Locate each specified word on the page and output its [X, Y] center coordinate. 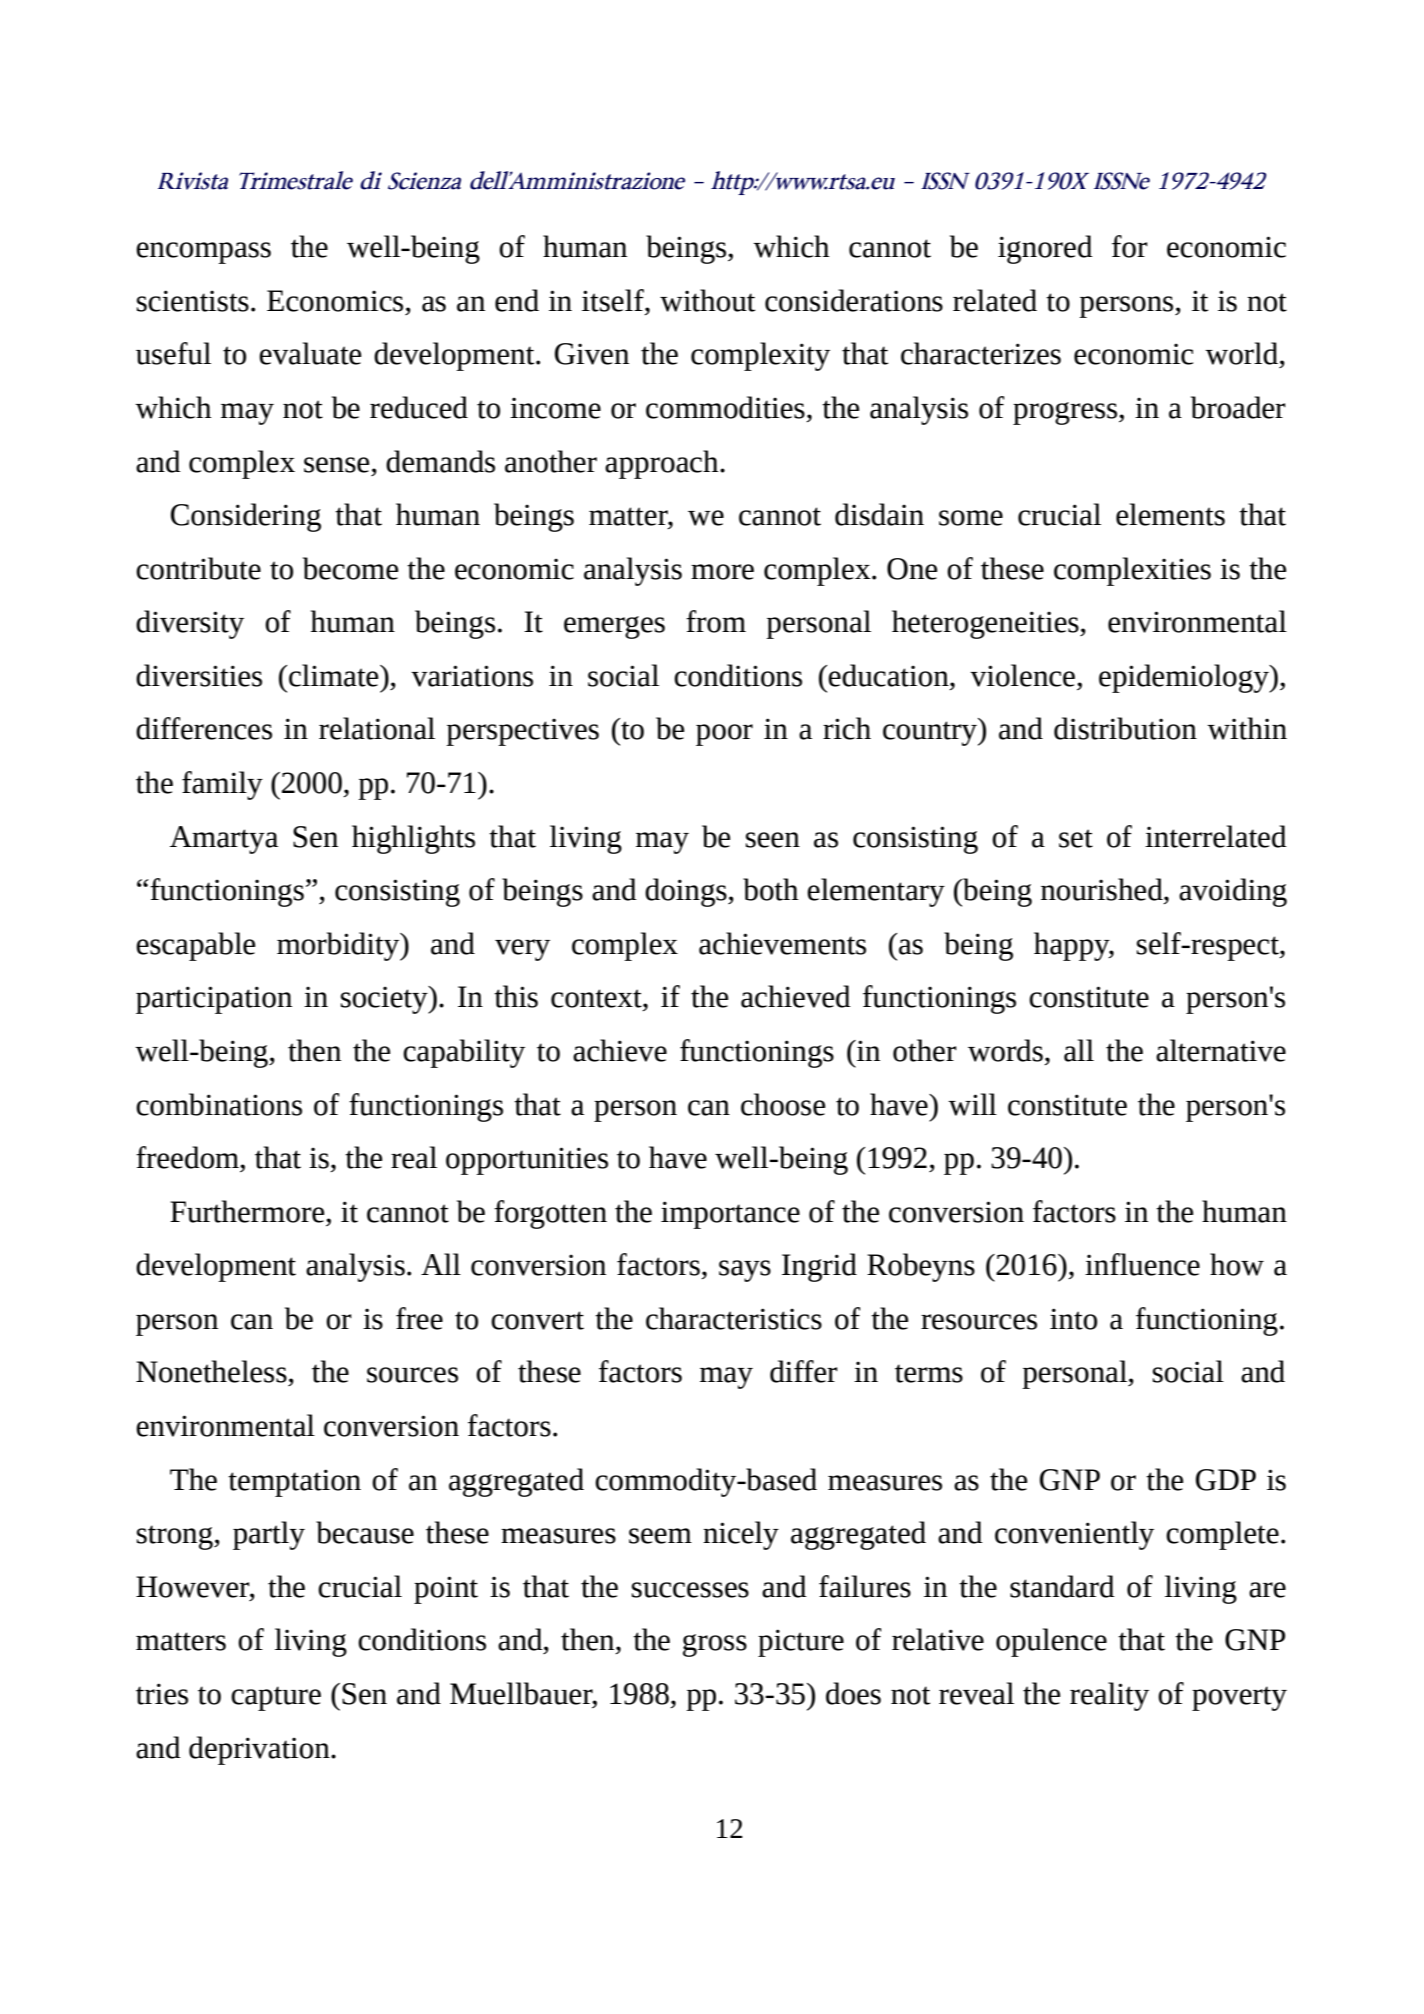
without [707, 300]
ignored [1045, 249]
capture [276, 1698]
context [597, 998]
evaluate [310, 353]
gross [715, 1645]
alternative [1221, 1050]
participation [214, 1000]
